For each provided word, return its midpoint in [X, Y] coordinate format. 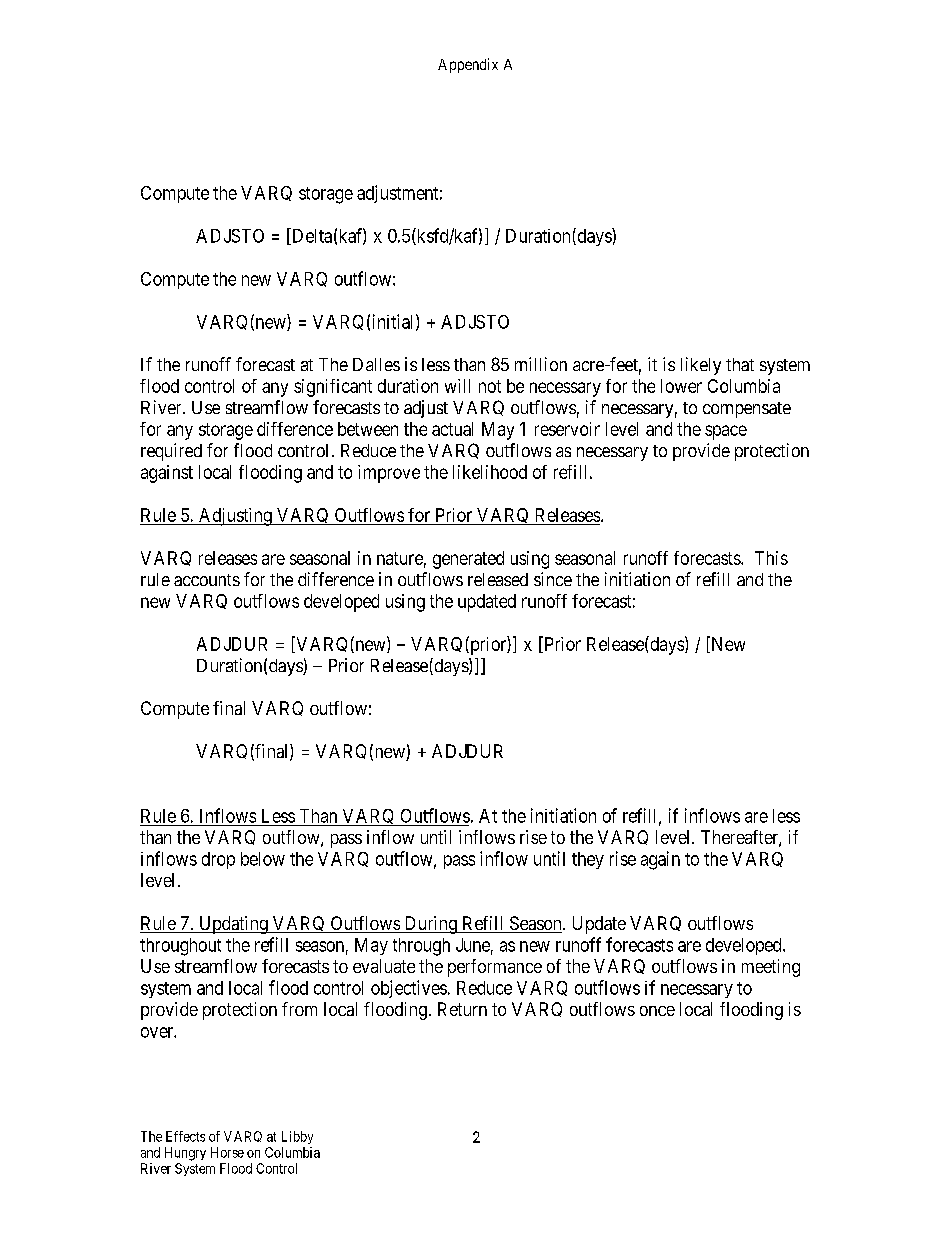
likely [701, 366]
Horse [227, 1152]
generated [468, 560]
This [771, 558]
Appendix [468, 65]
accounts [207, 580]
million [541, 364]
